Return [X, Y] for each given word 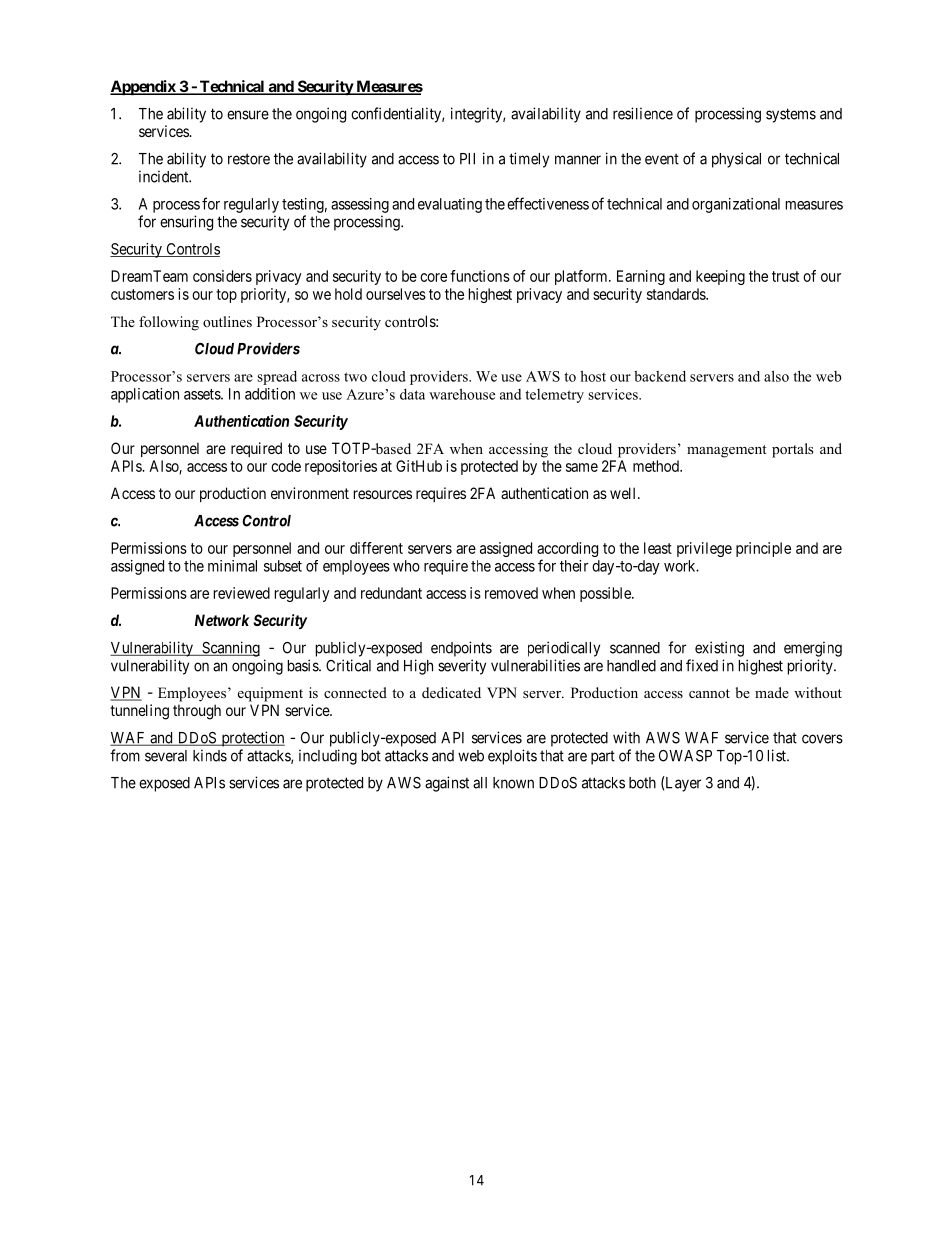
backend [660, 376]
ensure [248, 115]
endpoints [461, 649]
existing [719, 649]
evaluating [450, 205]
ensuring [186, 223]
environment [310, 493]
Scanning [230, 649]
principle [763, 549]
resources [383, 494]
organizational [736, 205]
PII [467, 159]
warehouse [462, 394]
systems [791, 115]
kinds [210, 755]
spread [277, 378]
